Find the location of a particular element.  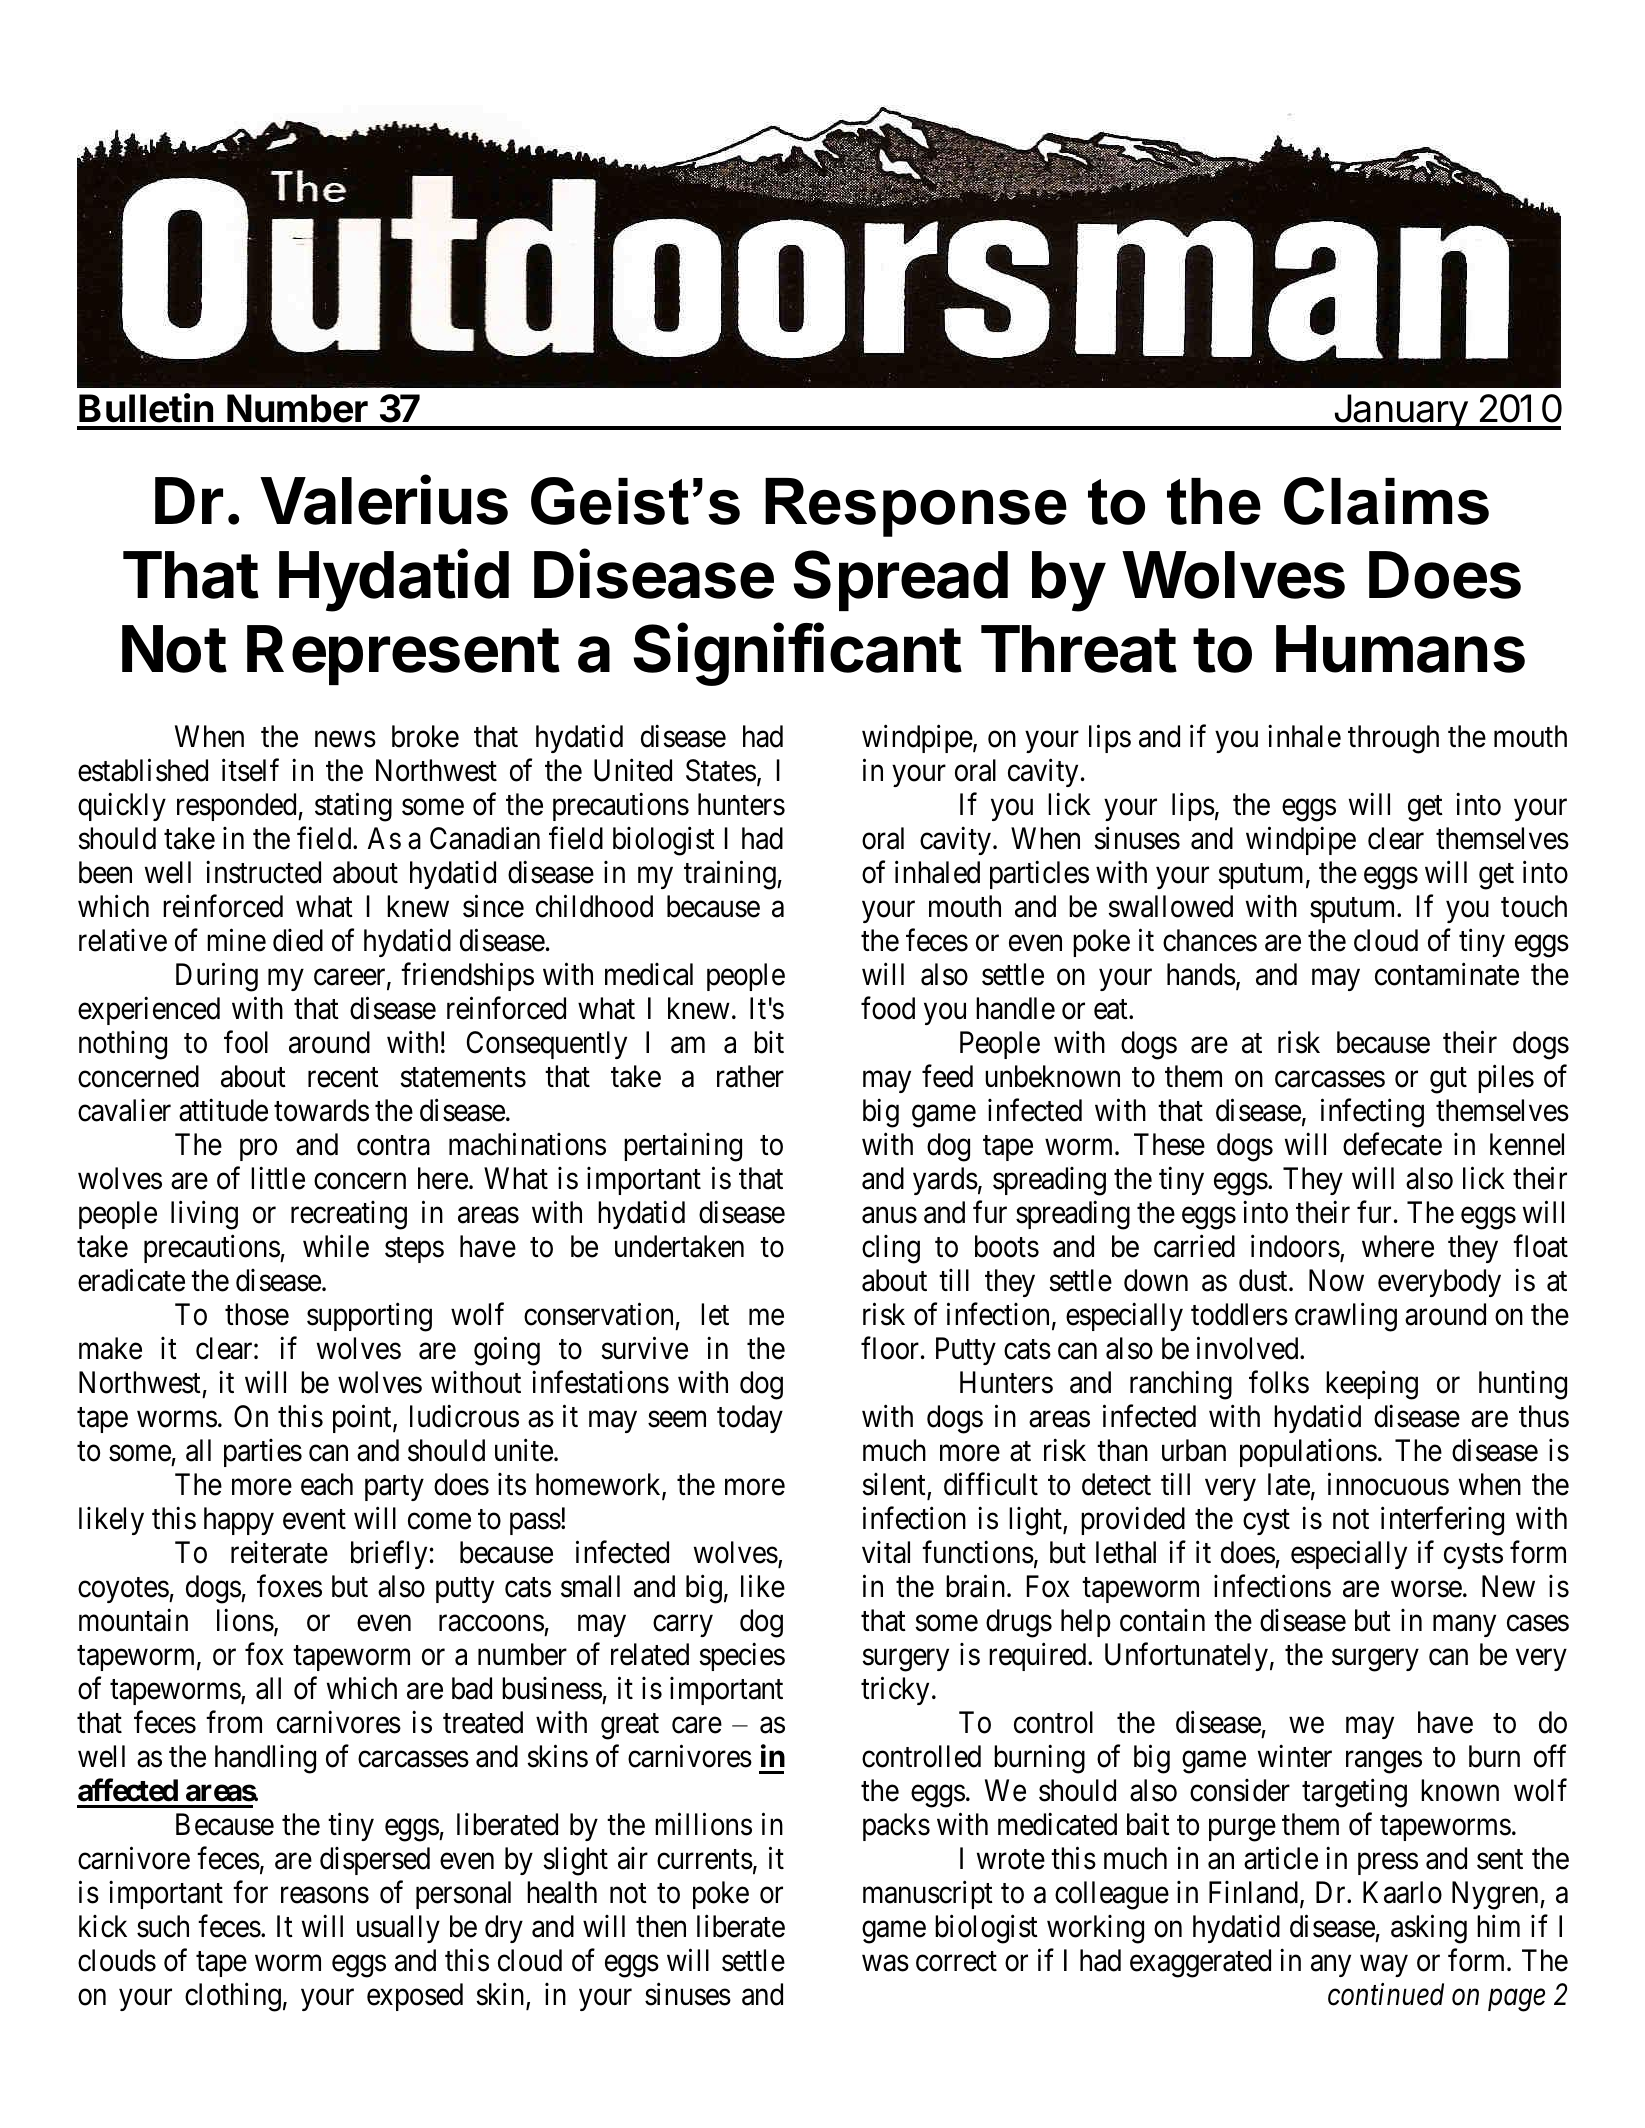

responded is located at coordinates (238, 807).
